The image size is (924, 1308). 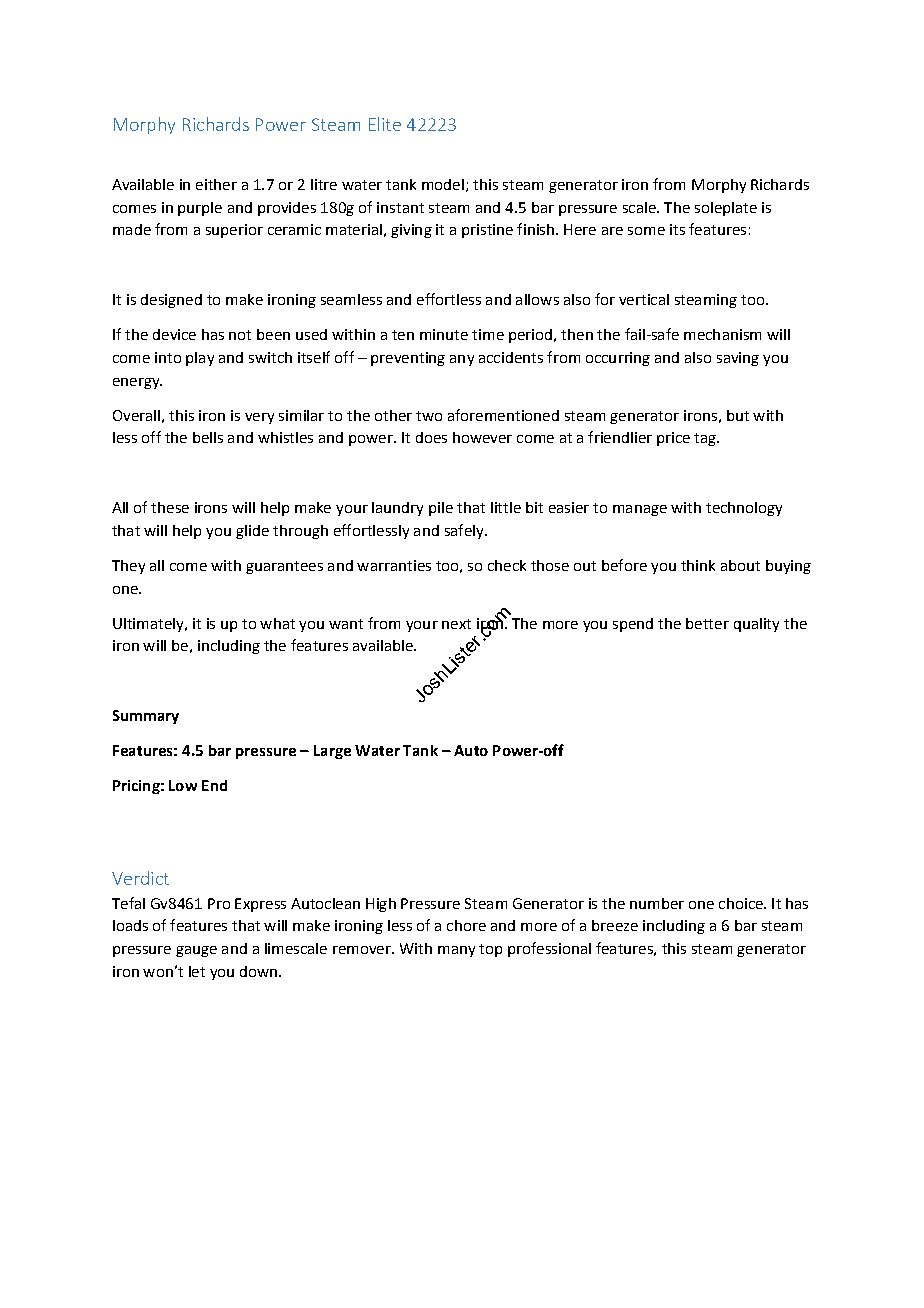 What do you see at coordinates (196, 951) in the image?
I see `gauge` at bounding box center [196, 951].
